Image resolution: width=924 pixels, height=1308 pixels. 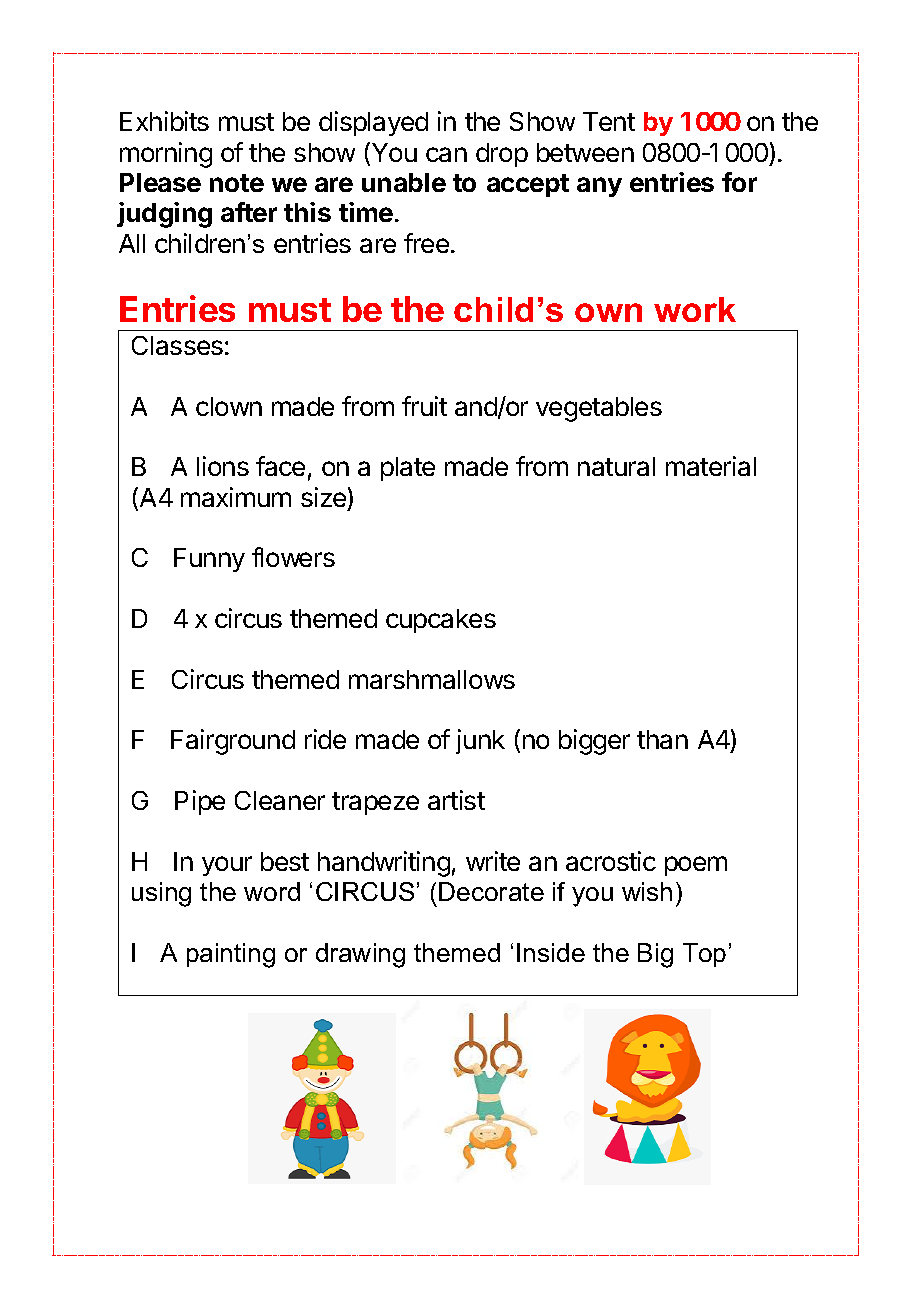 I want to click on Tent, so click(x=609, y=121).
